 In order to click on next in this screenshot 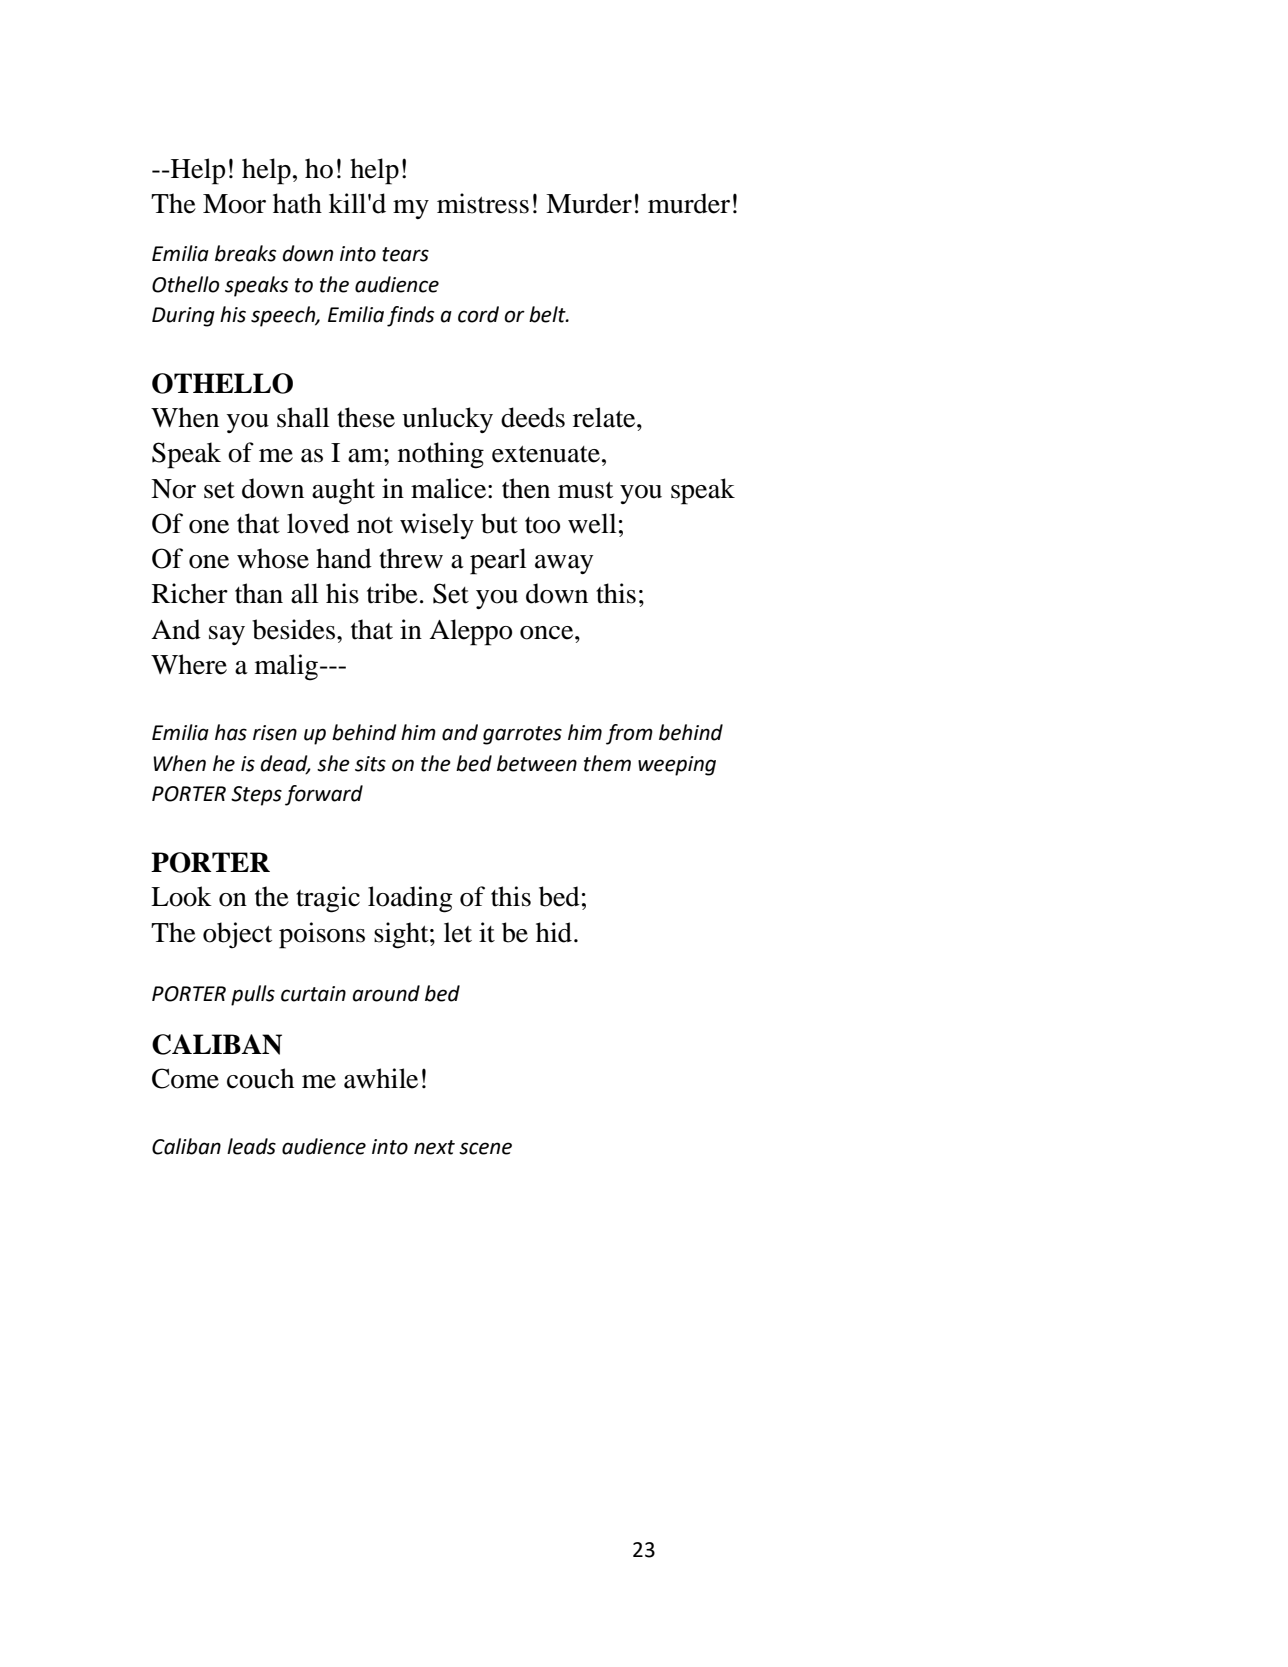, I will do `click(434, 1147)`.
